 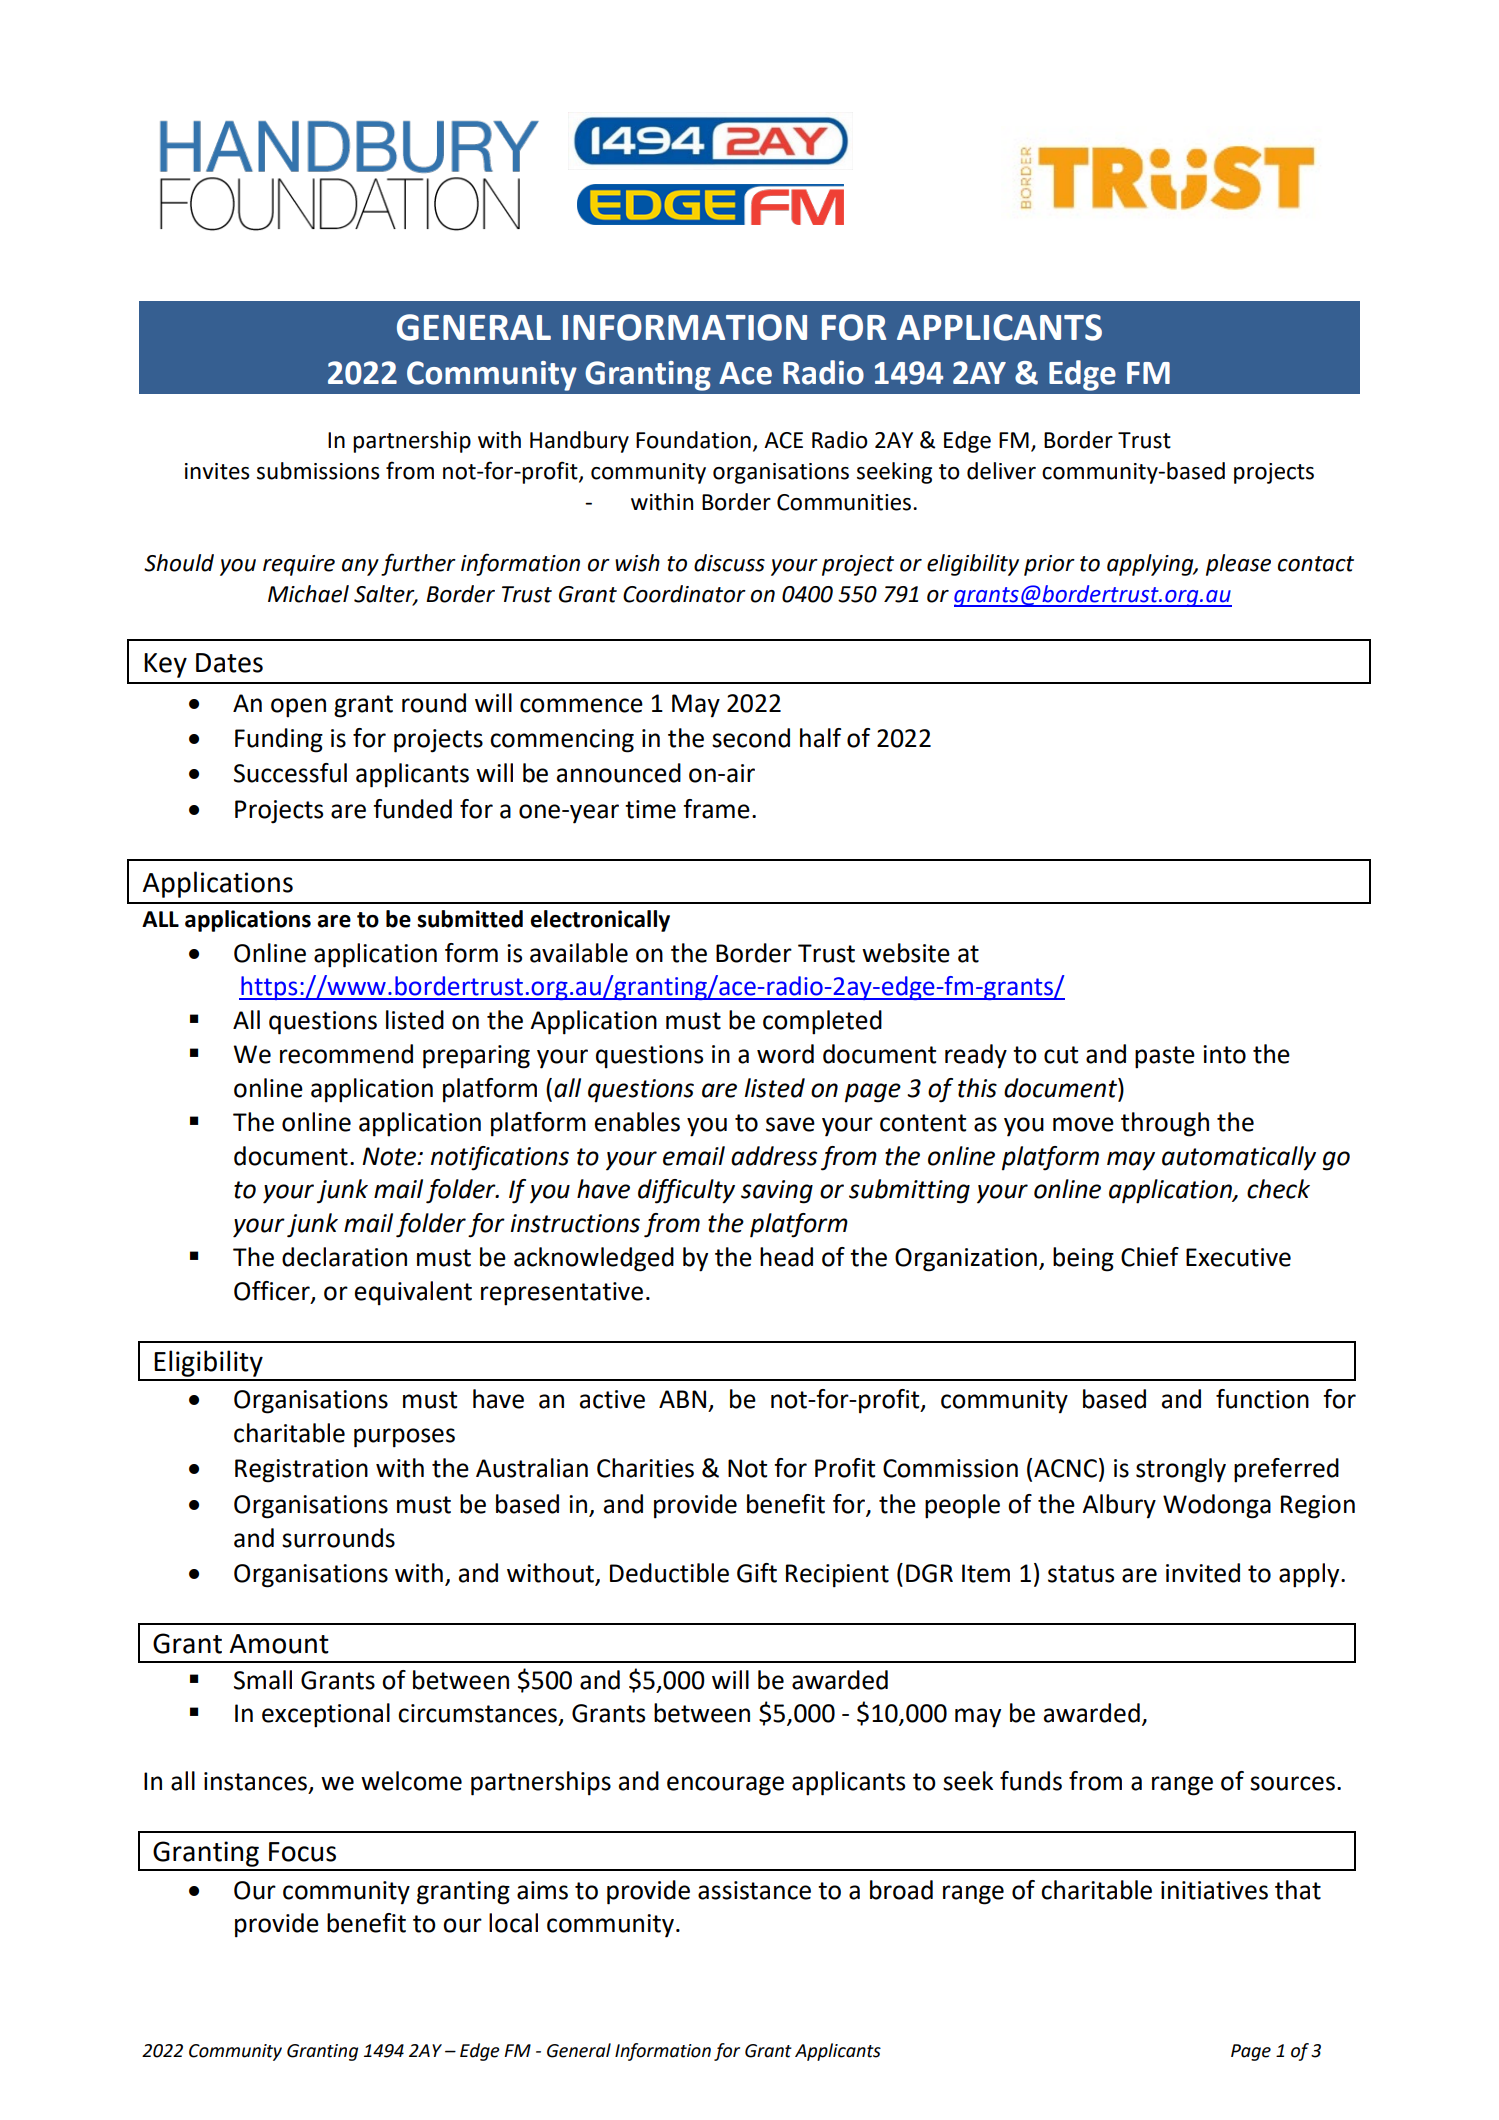 I want to click on assistance, so click(x=754, y=1890).
